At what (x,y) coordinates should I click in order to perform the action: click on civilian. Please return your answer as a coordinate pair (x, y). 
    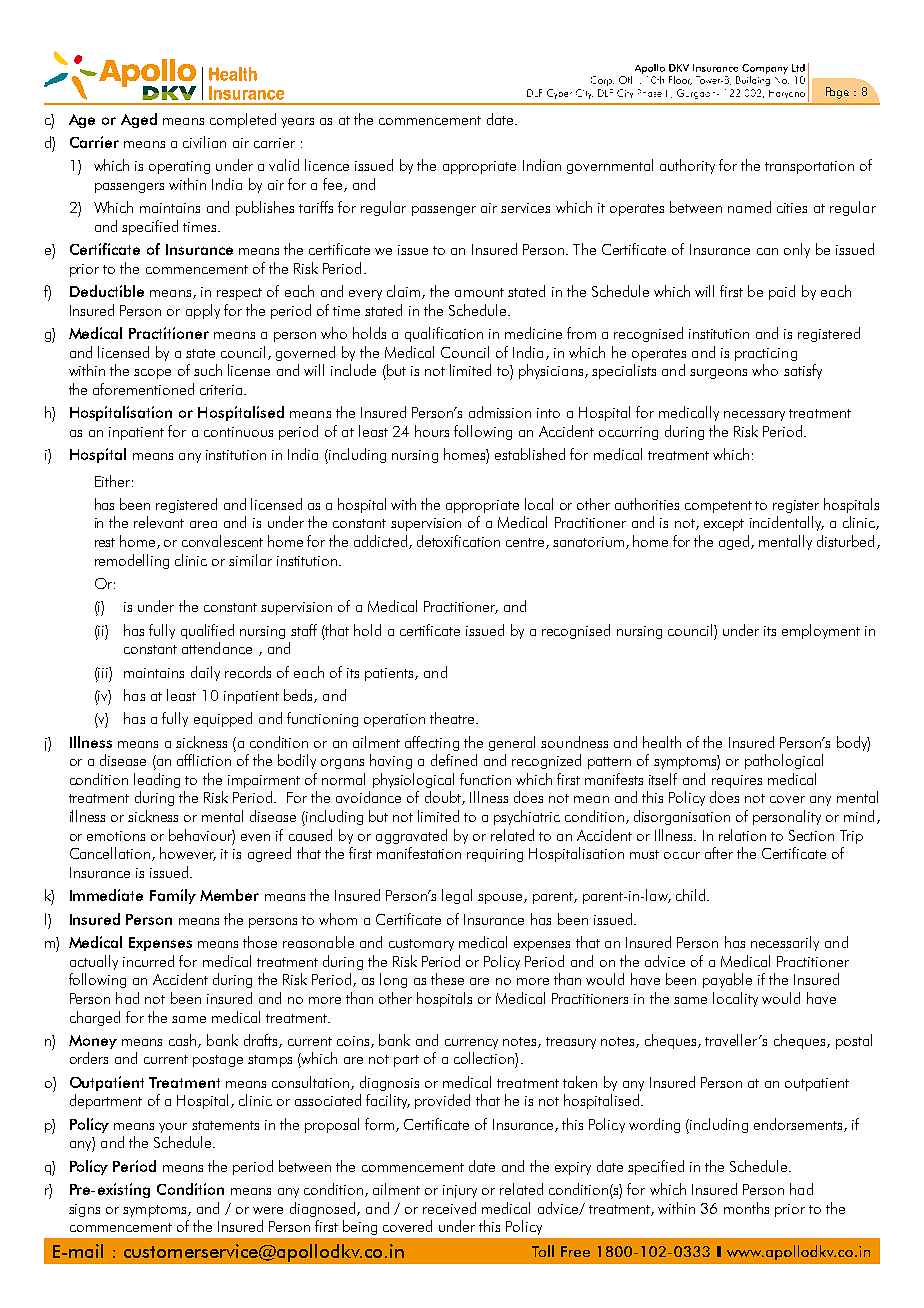
    Looking at the image, I should click on (204, 142).
